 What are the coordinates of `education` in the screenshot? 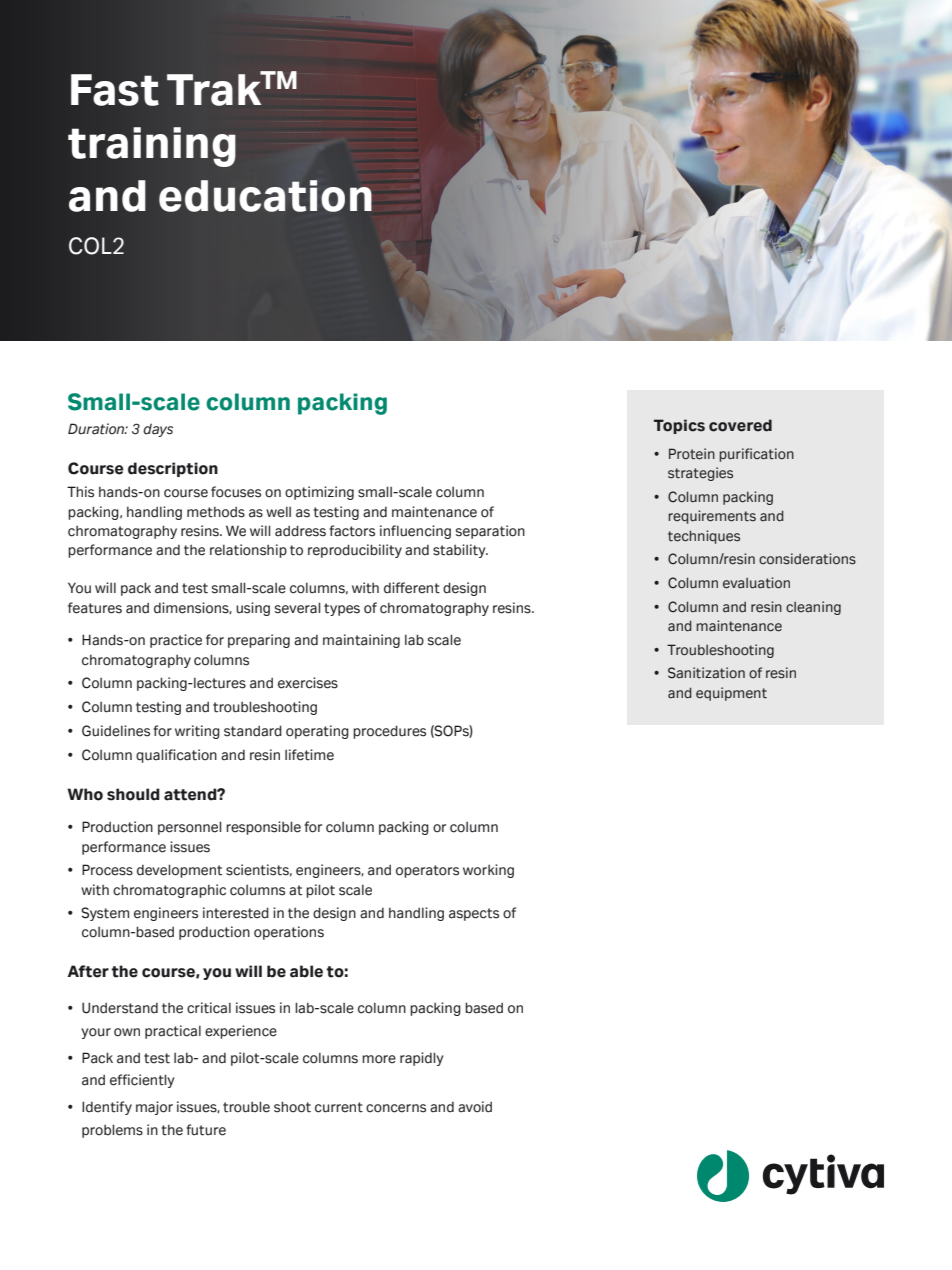 It's located at (265, 196).
